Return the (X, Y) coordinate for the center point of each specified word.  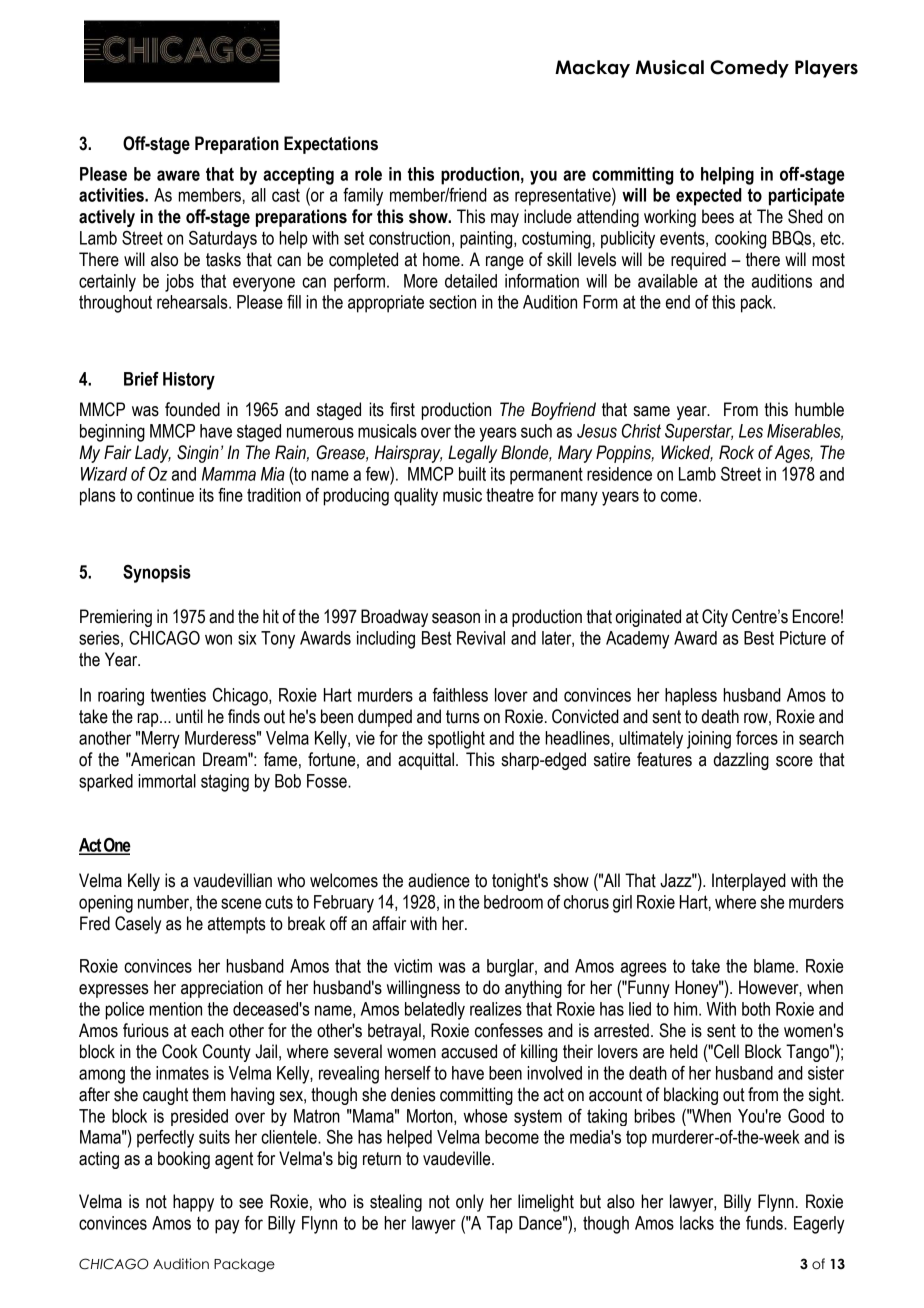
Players (826, 69)
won (218, 639)
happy (193, 1203)
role (368, 174)
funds (765, 1223)
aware (178, 175)
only (470, 1203)
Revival (481, 638)
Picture (803, 638)
